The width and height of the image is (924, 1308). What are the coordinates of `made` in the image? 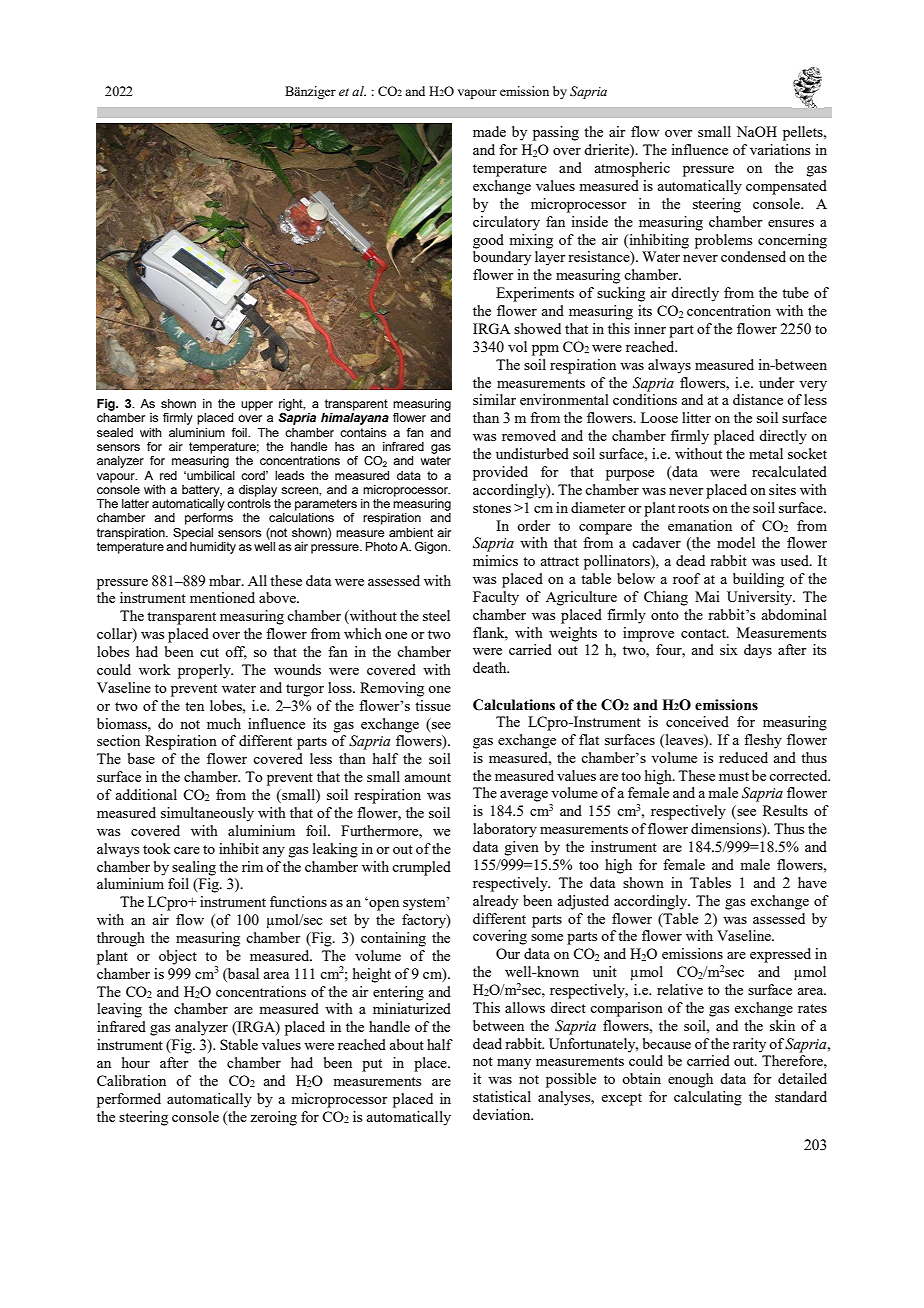 It's located at (489, 131).
